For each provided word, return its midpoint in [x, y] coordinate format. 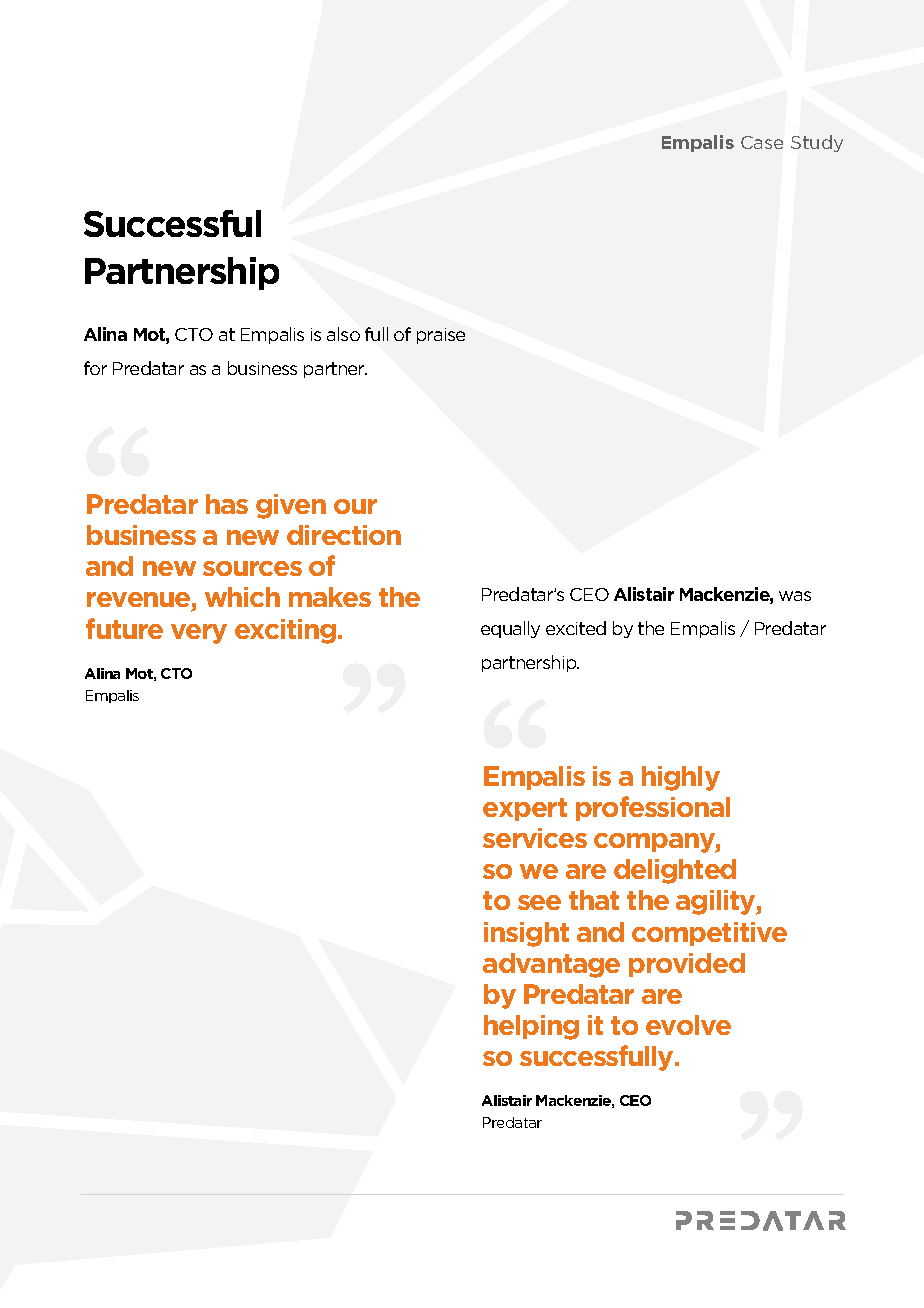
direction [344, 535]
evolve [688, 1025]
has [227, 504]
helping [531, 1027]
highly [681, 778]
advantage [551, 965]
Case [762, 142]
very [199, 634]
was [795, 596]
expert [525, 809]
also [343, 334]
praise [441, 336]
